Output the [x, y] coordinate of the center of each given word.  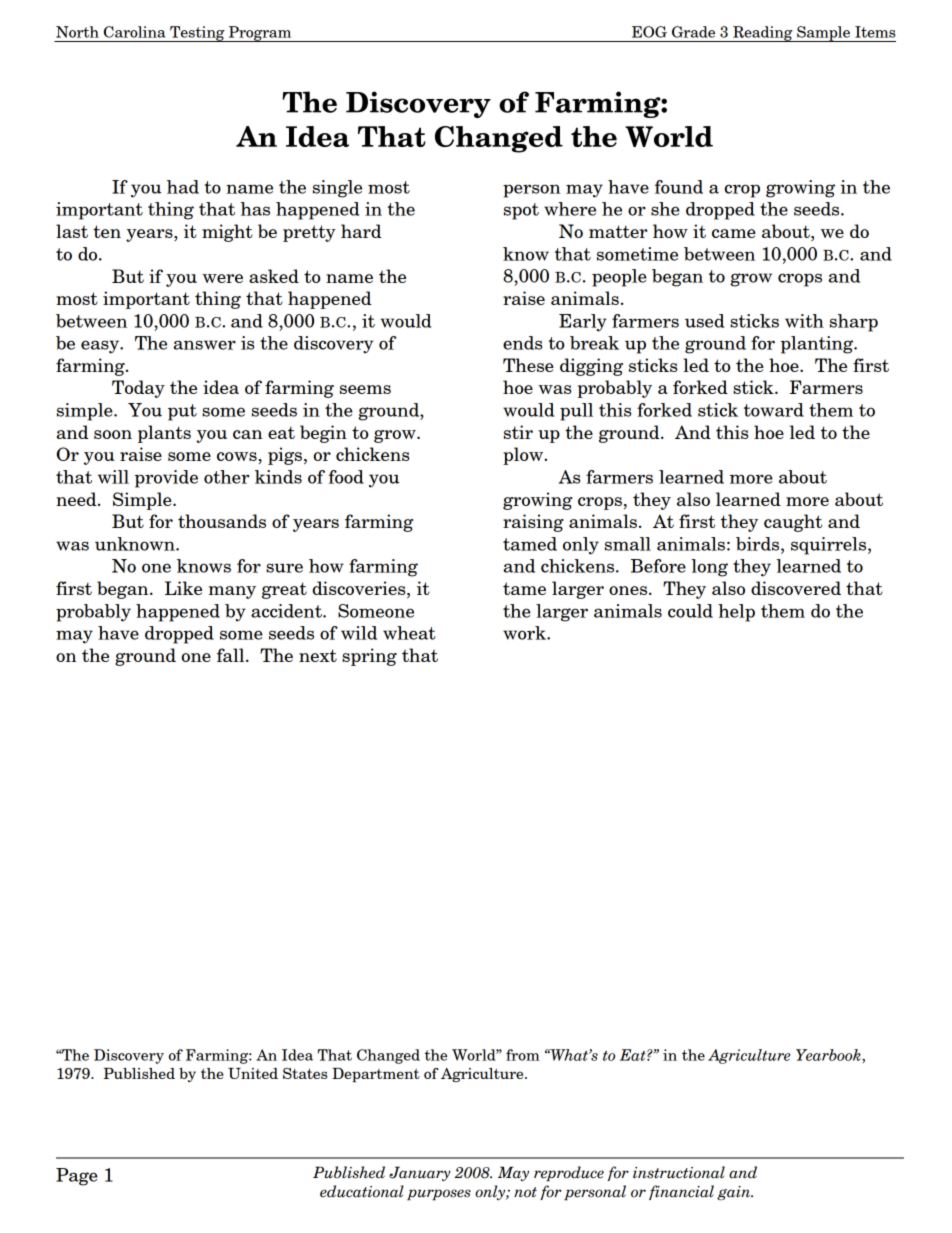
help [736, 613]
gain [735, 1193]
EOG [649, 32]
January [420, 1173]
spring [369, 657]
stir [518, 432]
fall [232, 655]
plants [164, 434]
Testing [197, 34]
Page [77, 1177]
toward [774, 410]
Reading [763, 34]
